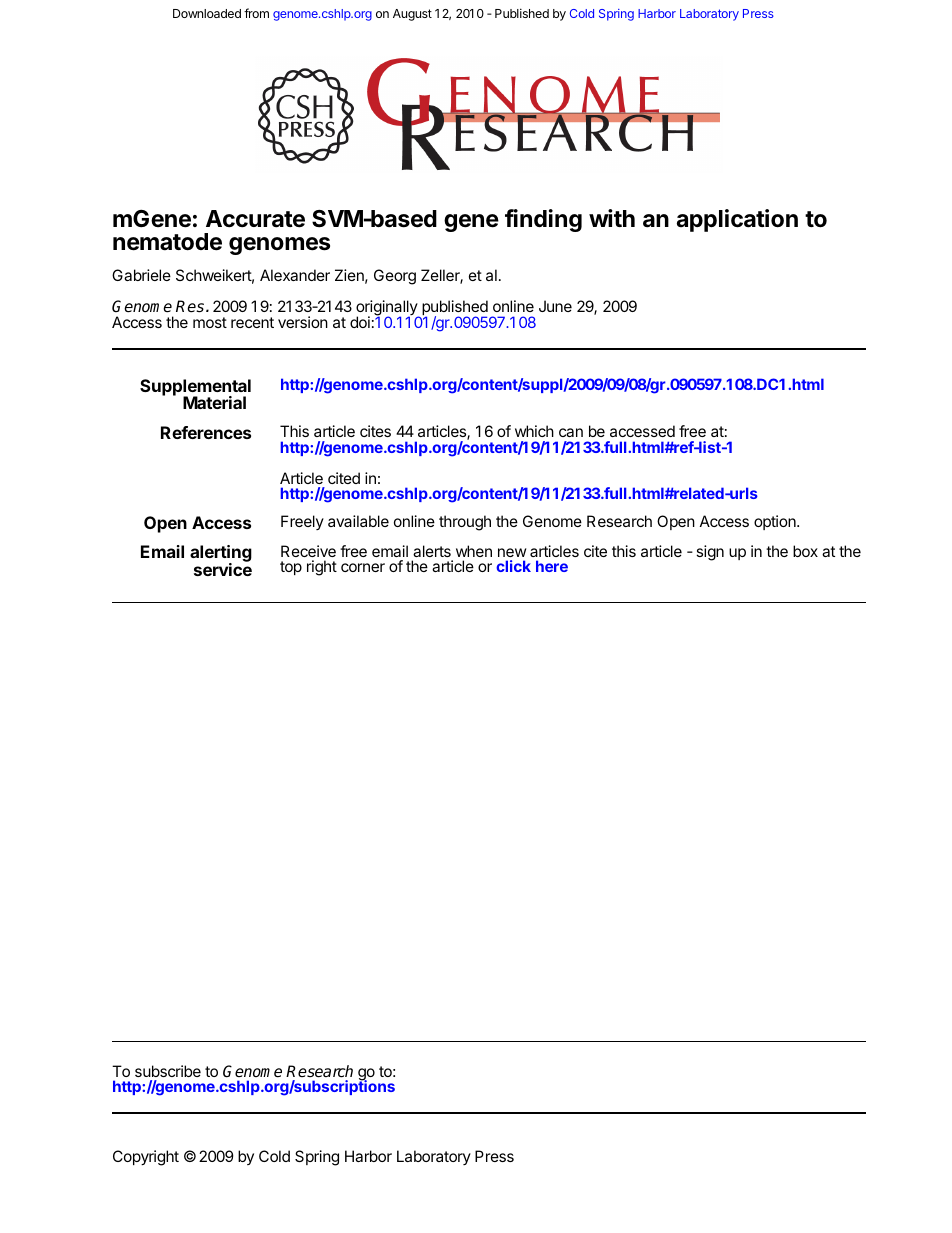  What do you see at coordinates (168, 1071) in the screenshot?
I see `subscribe` at bounding box center [168, 1071].
